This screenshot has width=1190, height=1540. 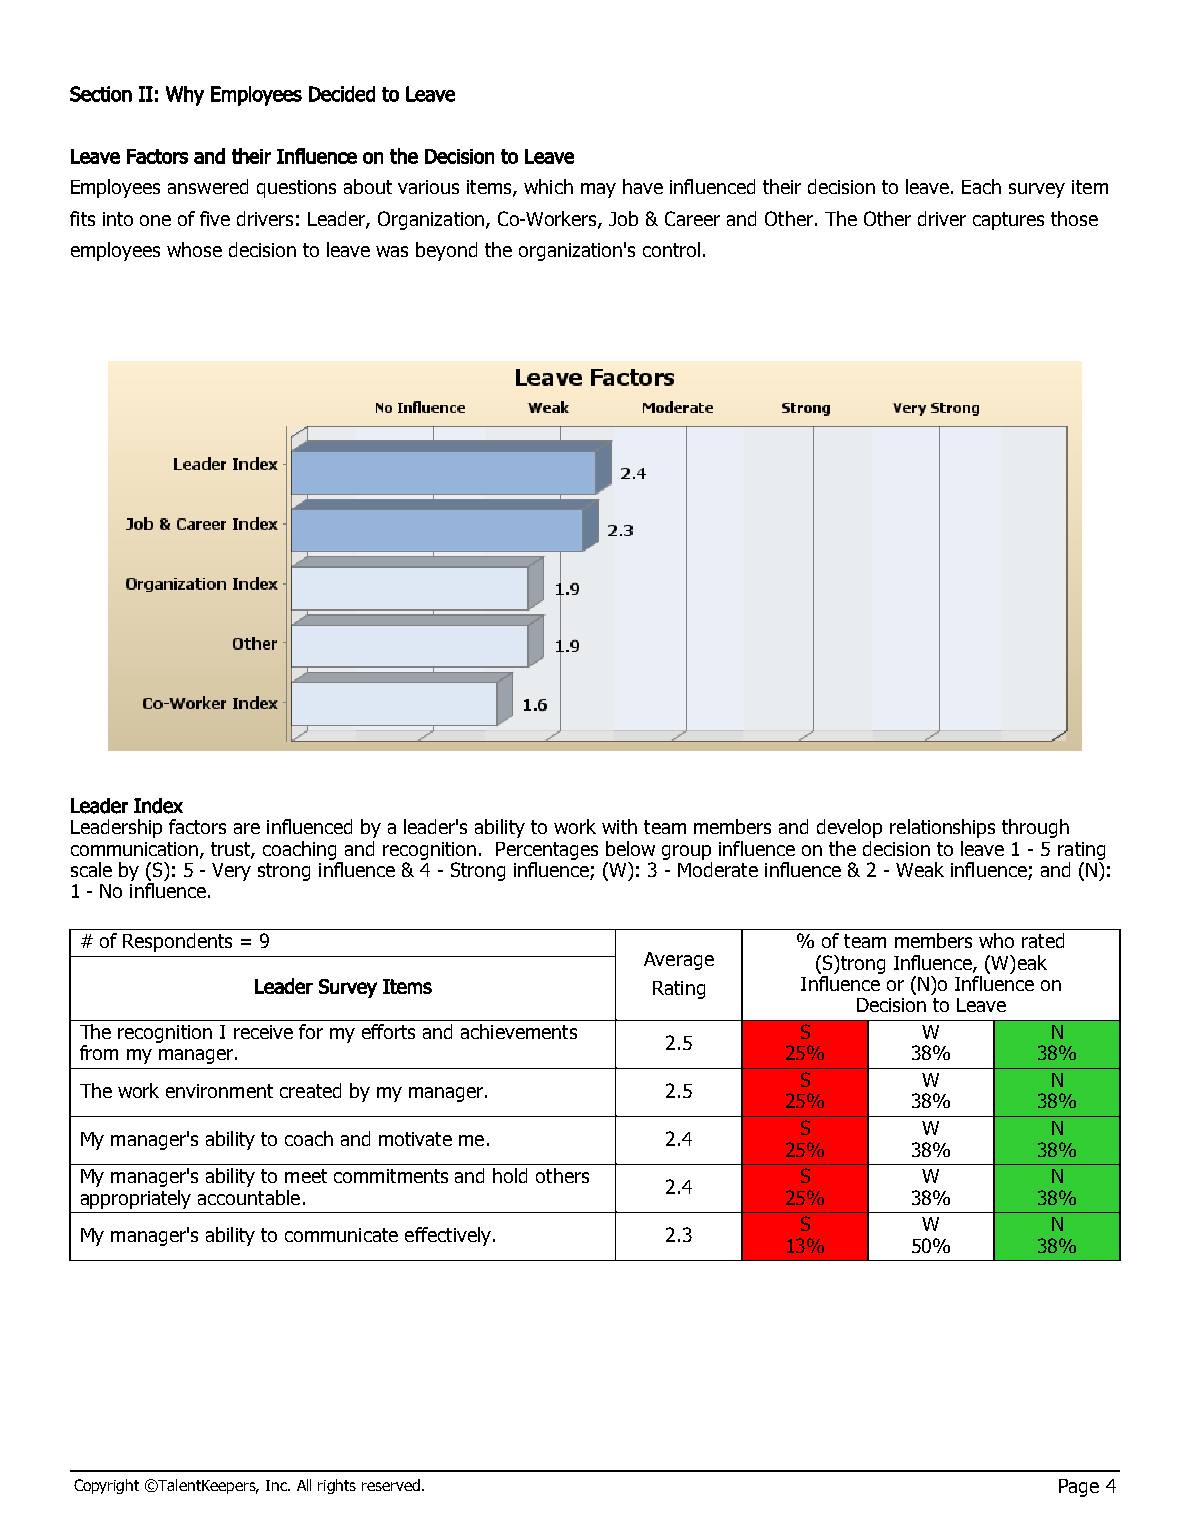 I want to click on Inc, so click(x=278, y=1485).
